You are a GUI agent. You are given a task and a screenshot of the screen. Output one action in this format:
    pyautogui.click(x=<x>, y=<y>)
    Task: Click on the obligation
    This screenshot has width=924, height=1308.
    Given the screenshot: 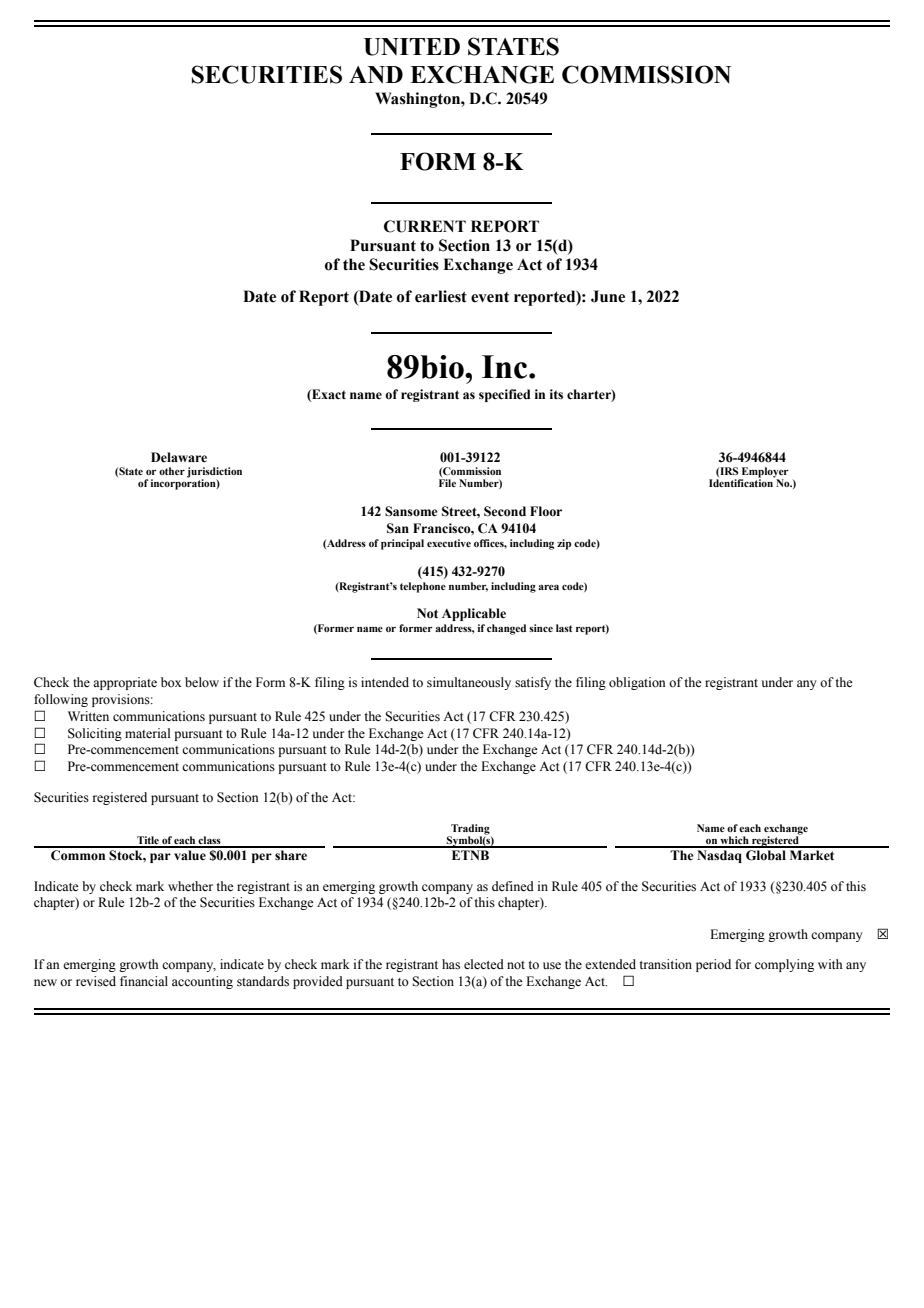 What is the action you would take?
    pyautogui.click(x=637, y=683)
